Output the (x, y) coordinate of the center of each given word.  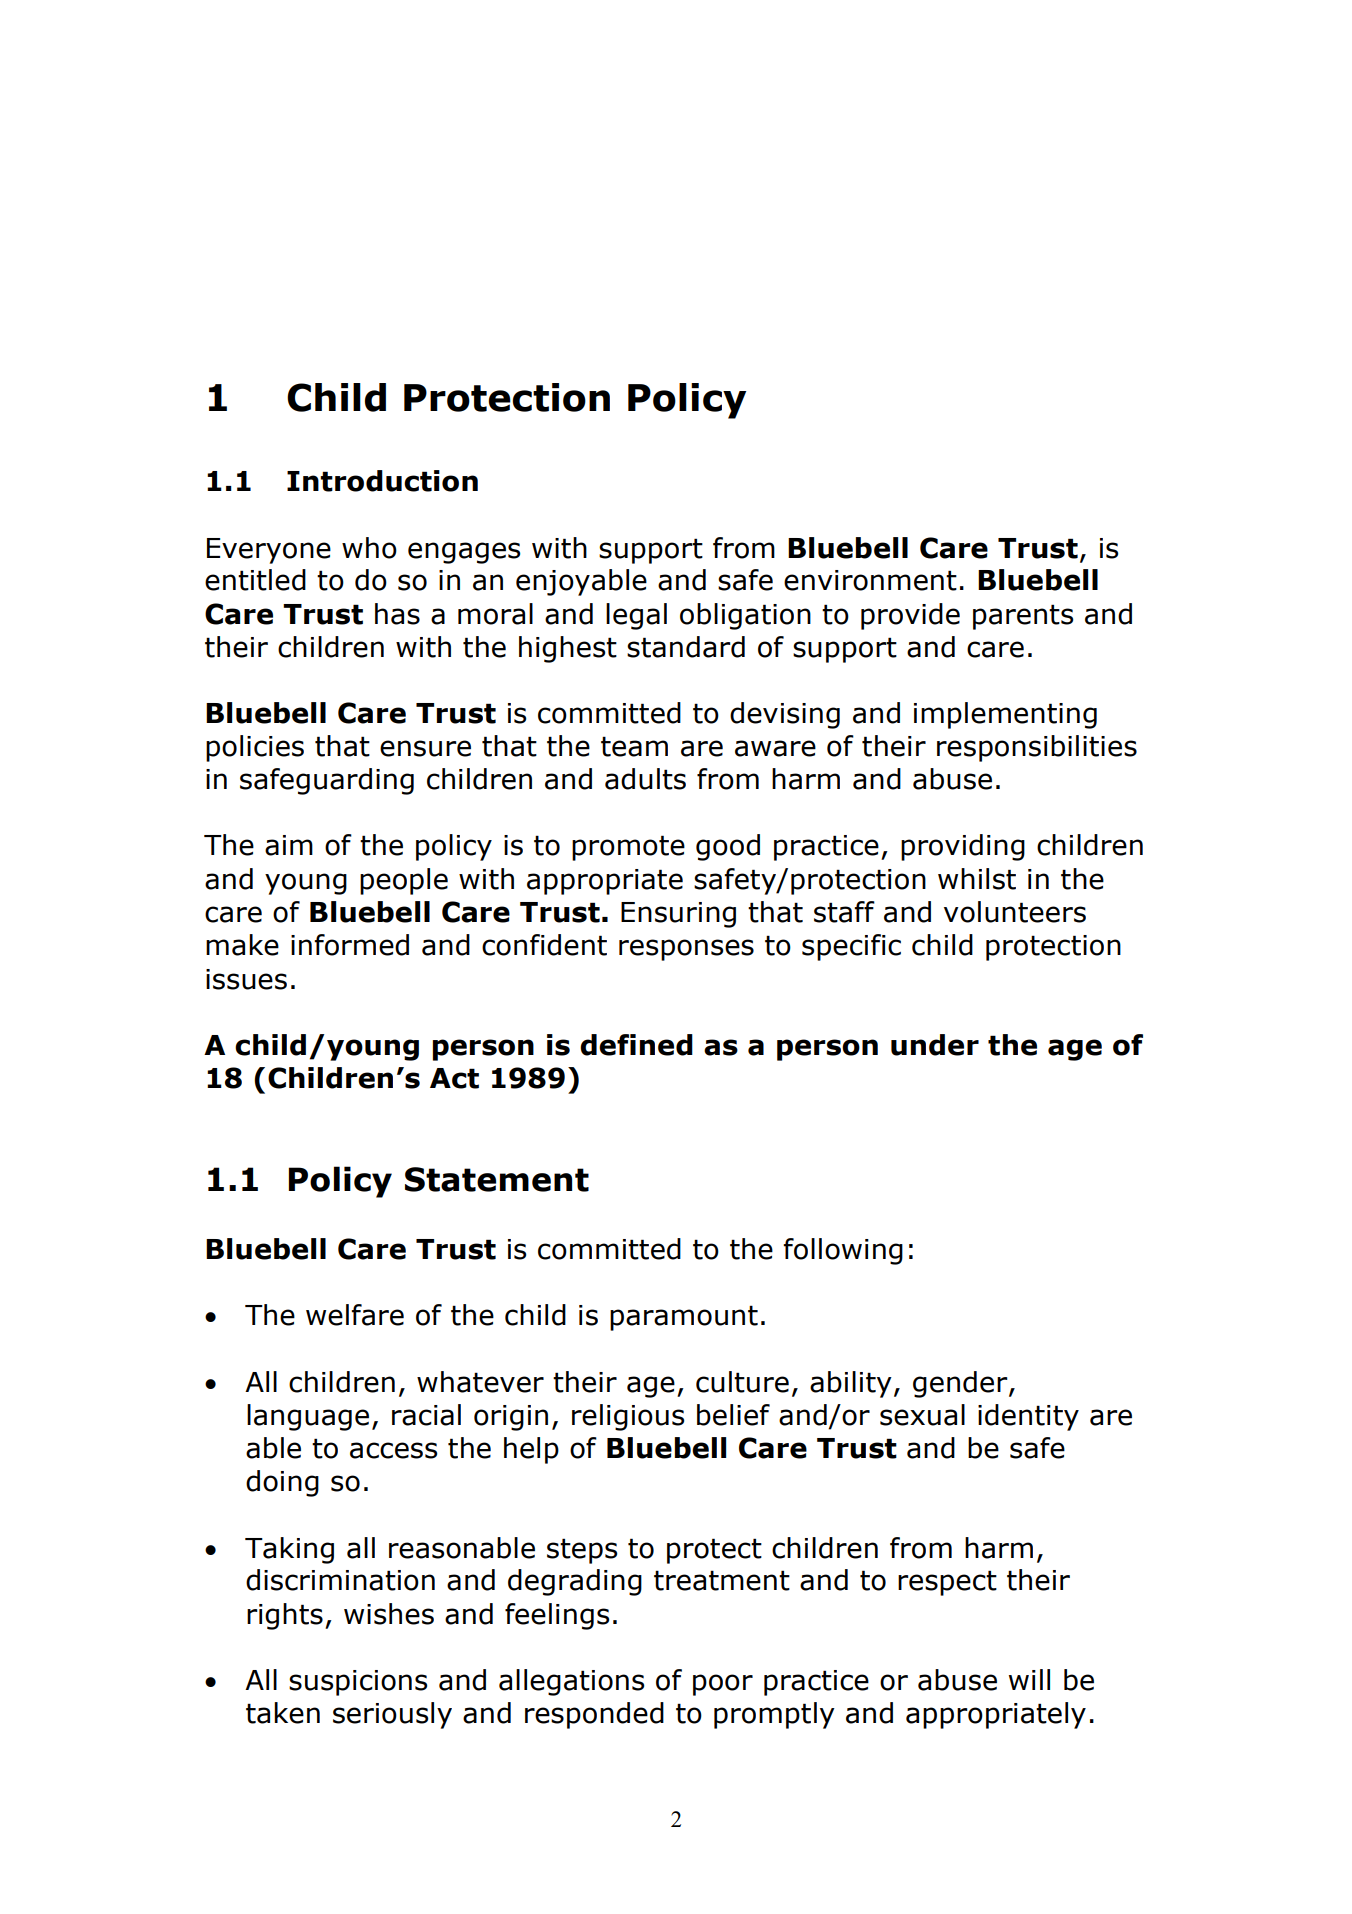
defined (636, 1045)
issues (246, 979)
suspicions (358, 1683)
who (369, 548)
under (935, 1045)
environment (870, 580)
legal (636, 616)
